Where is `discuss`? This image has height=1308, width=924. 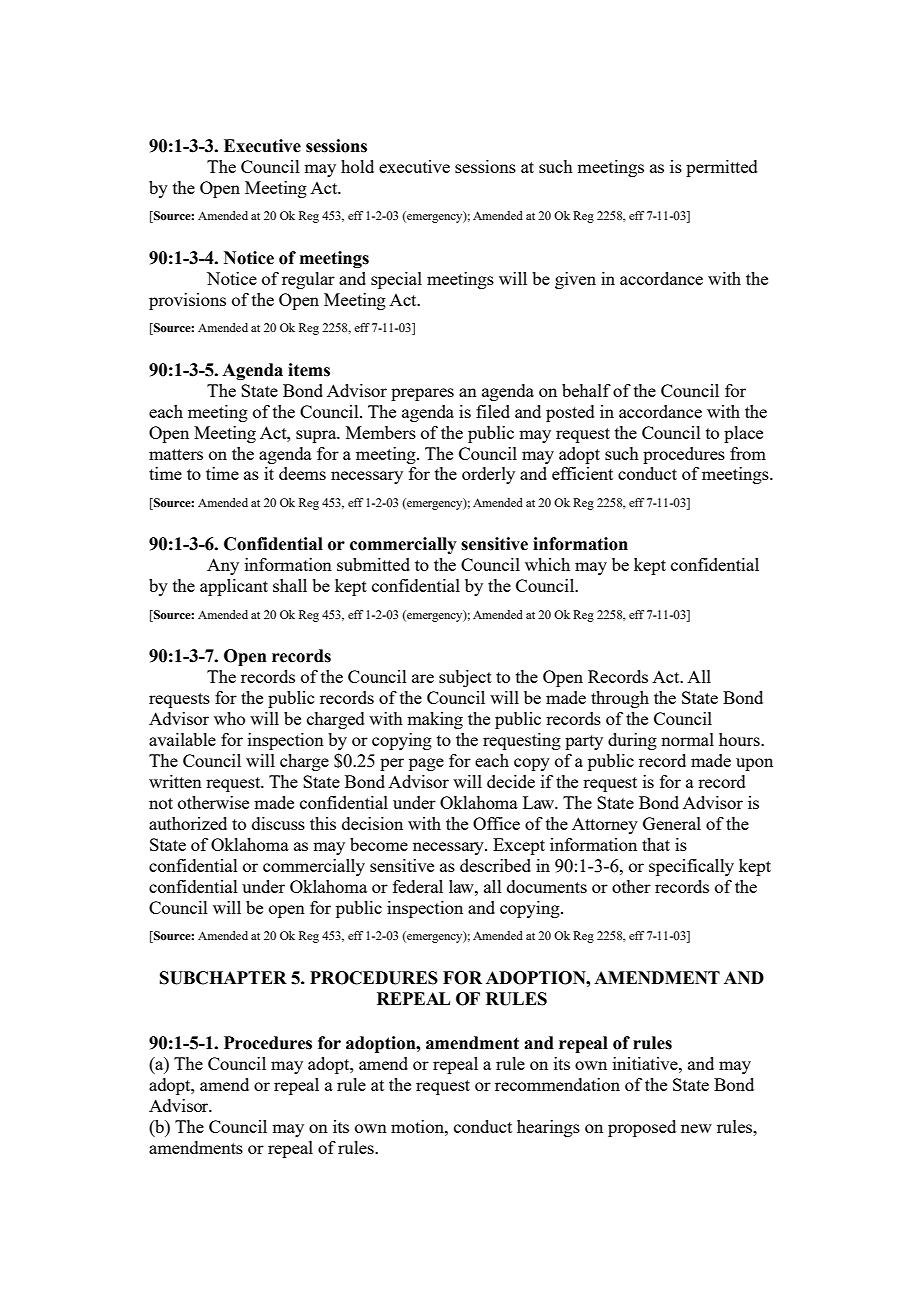 discuss is located at coordinates (278, 823).
